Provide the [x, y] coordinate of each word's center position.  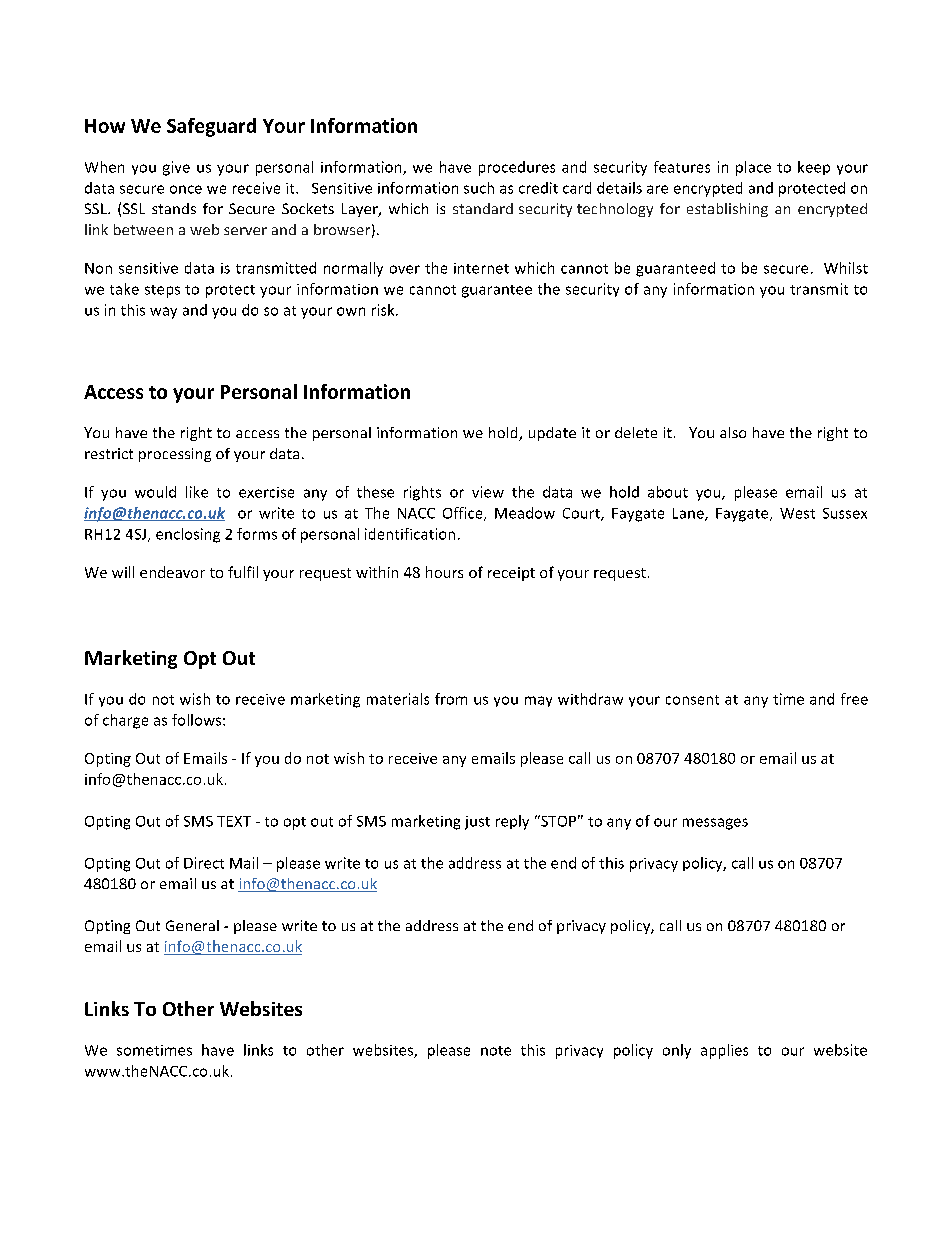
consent [692, 700]
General [192, 925]
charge [125, 721]
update [552, 434]
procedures [517, 168]
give [176, 168]
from [451, 699]
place [753, 168]
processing [175, 455]
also [733, 432]
